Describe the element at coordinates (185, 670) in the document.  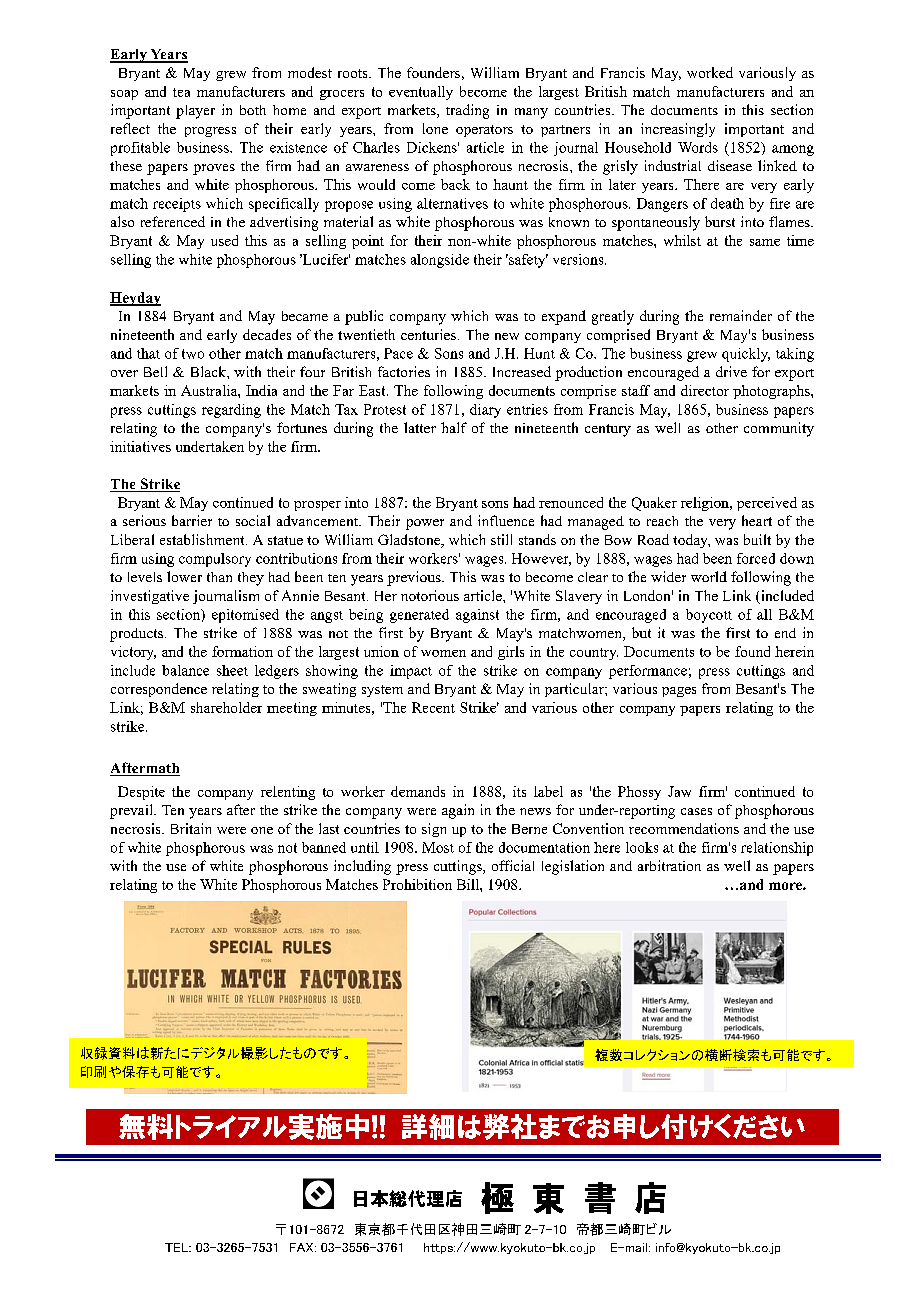
I see `balance` at that location.
